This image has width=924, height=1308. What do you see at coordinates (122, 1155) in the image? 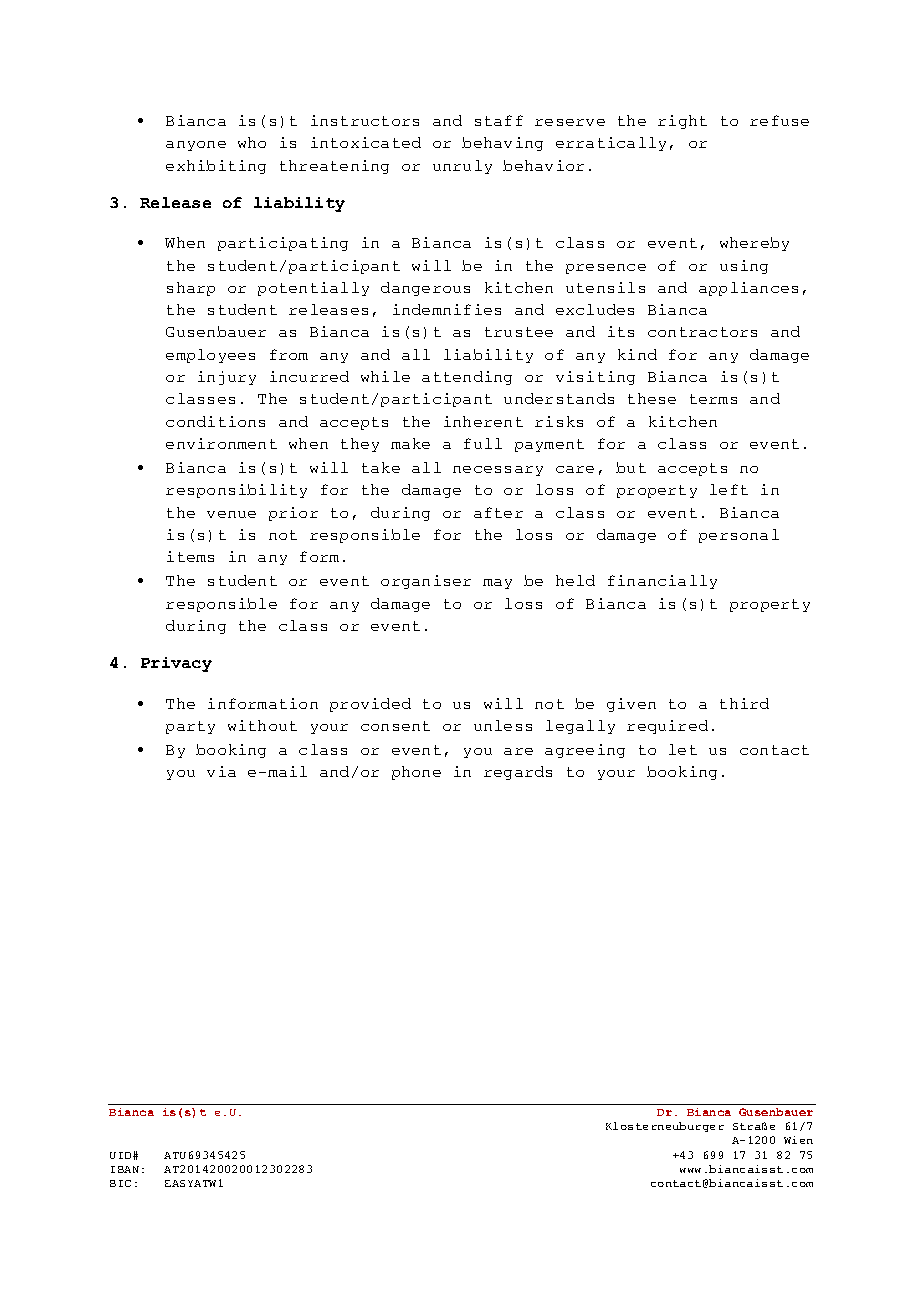
I see `UID` at bounding box center [122, 1155].
